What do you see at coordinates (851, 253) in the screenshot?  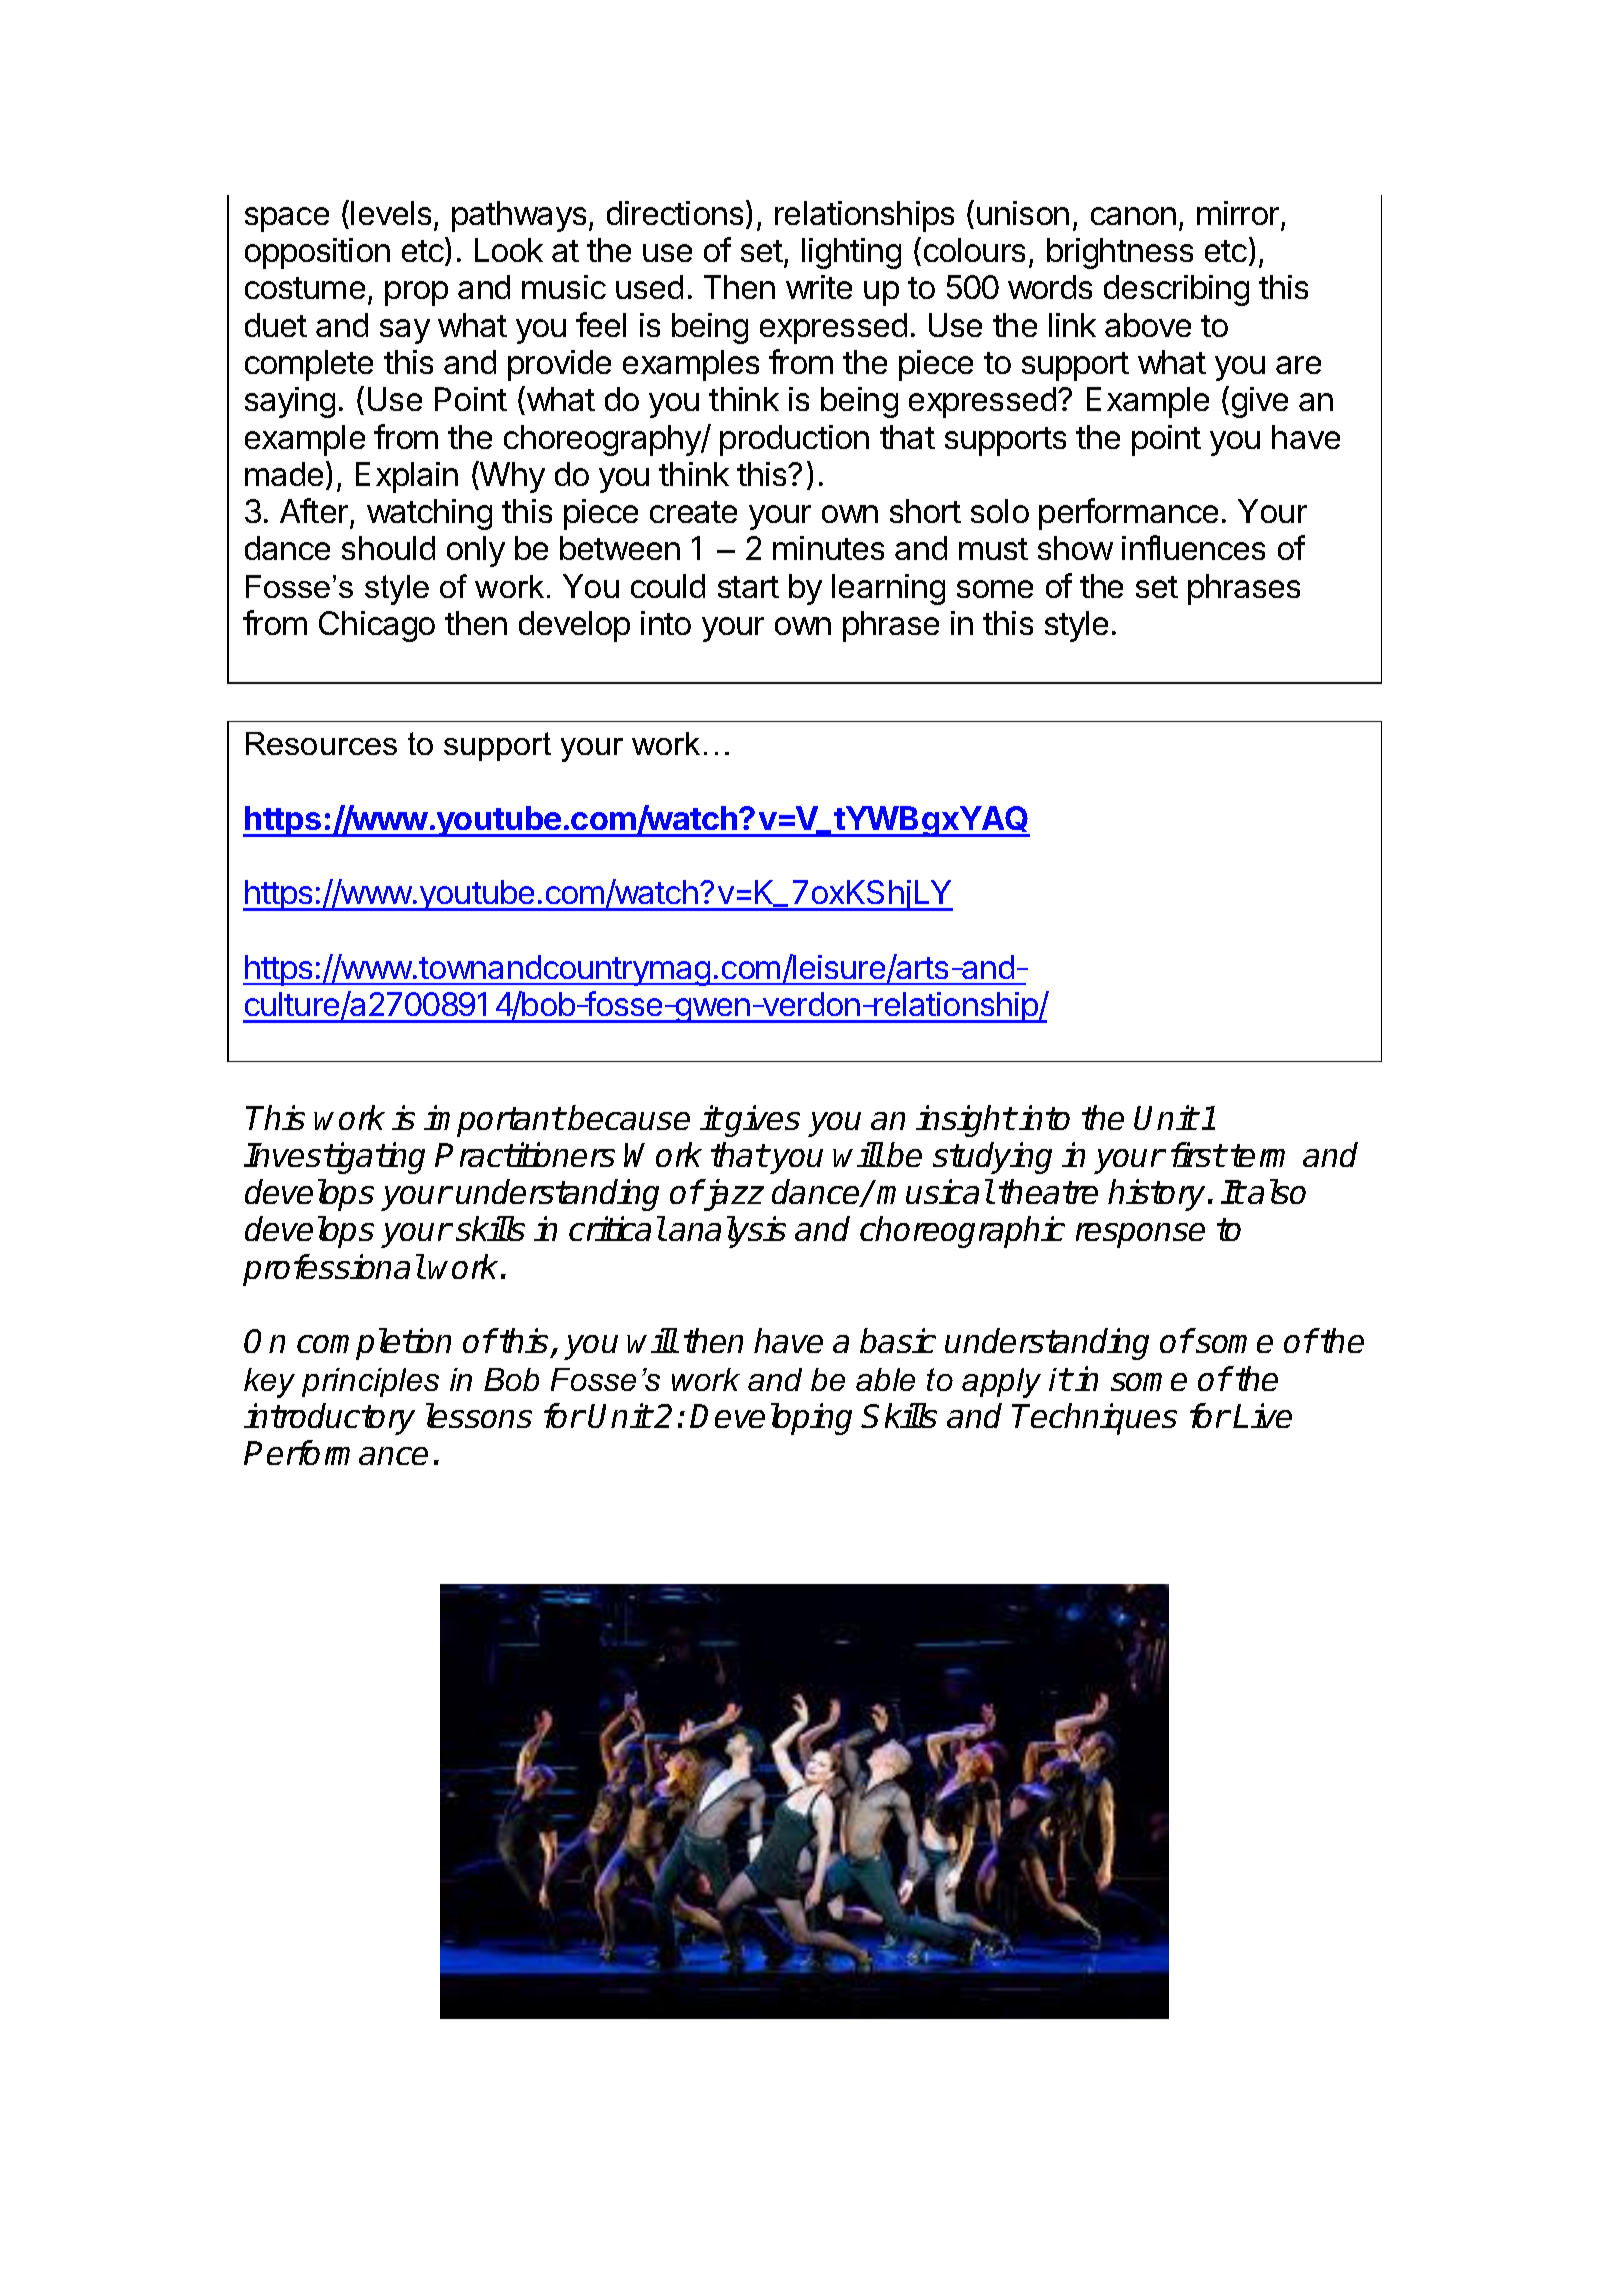 I see `lighting` at bounding box center [851, 253].
